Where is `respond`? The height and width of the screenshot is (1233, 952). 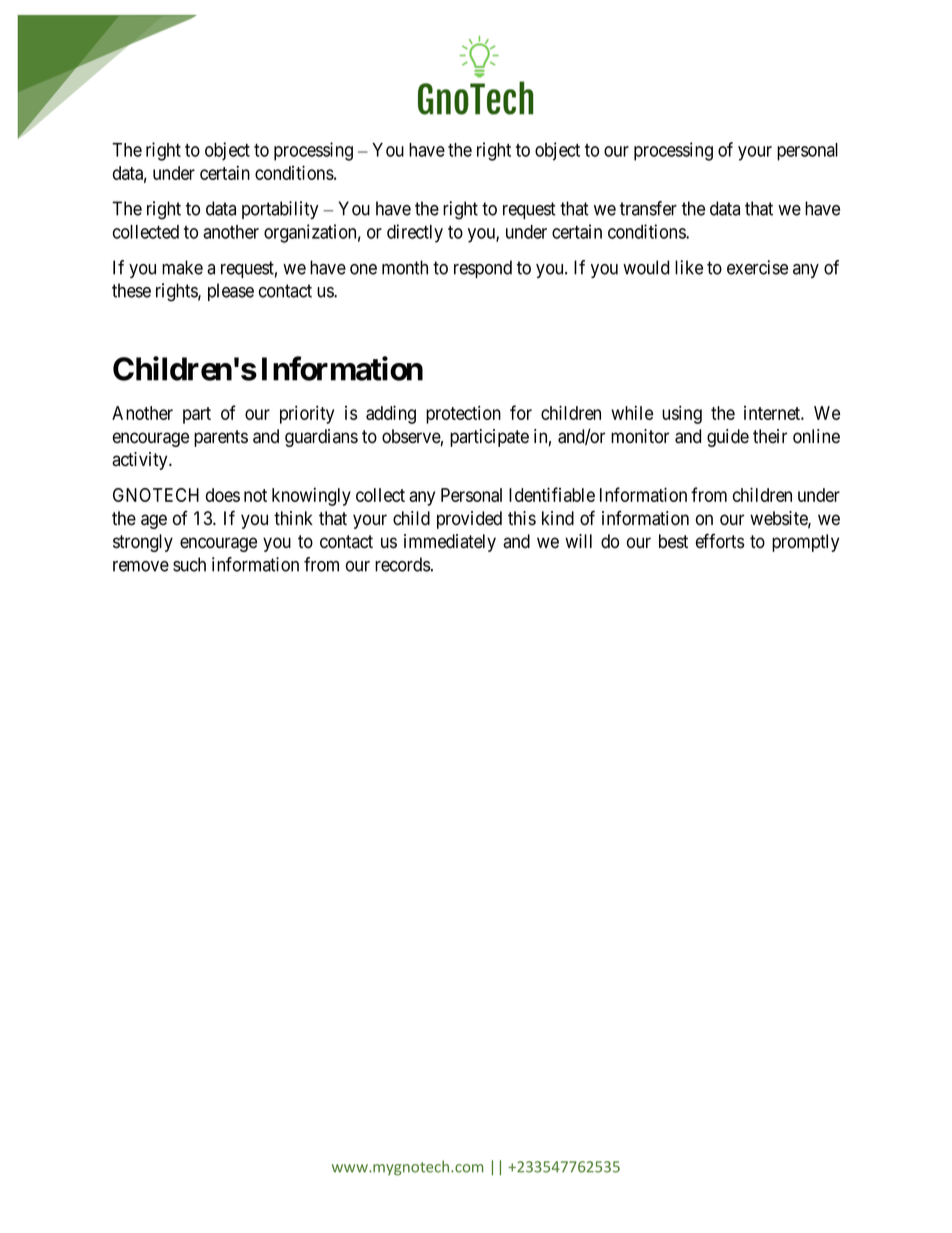 respond is located at coordinates (483, 269).
